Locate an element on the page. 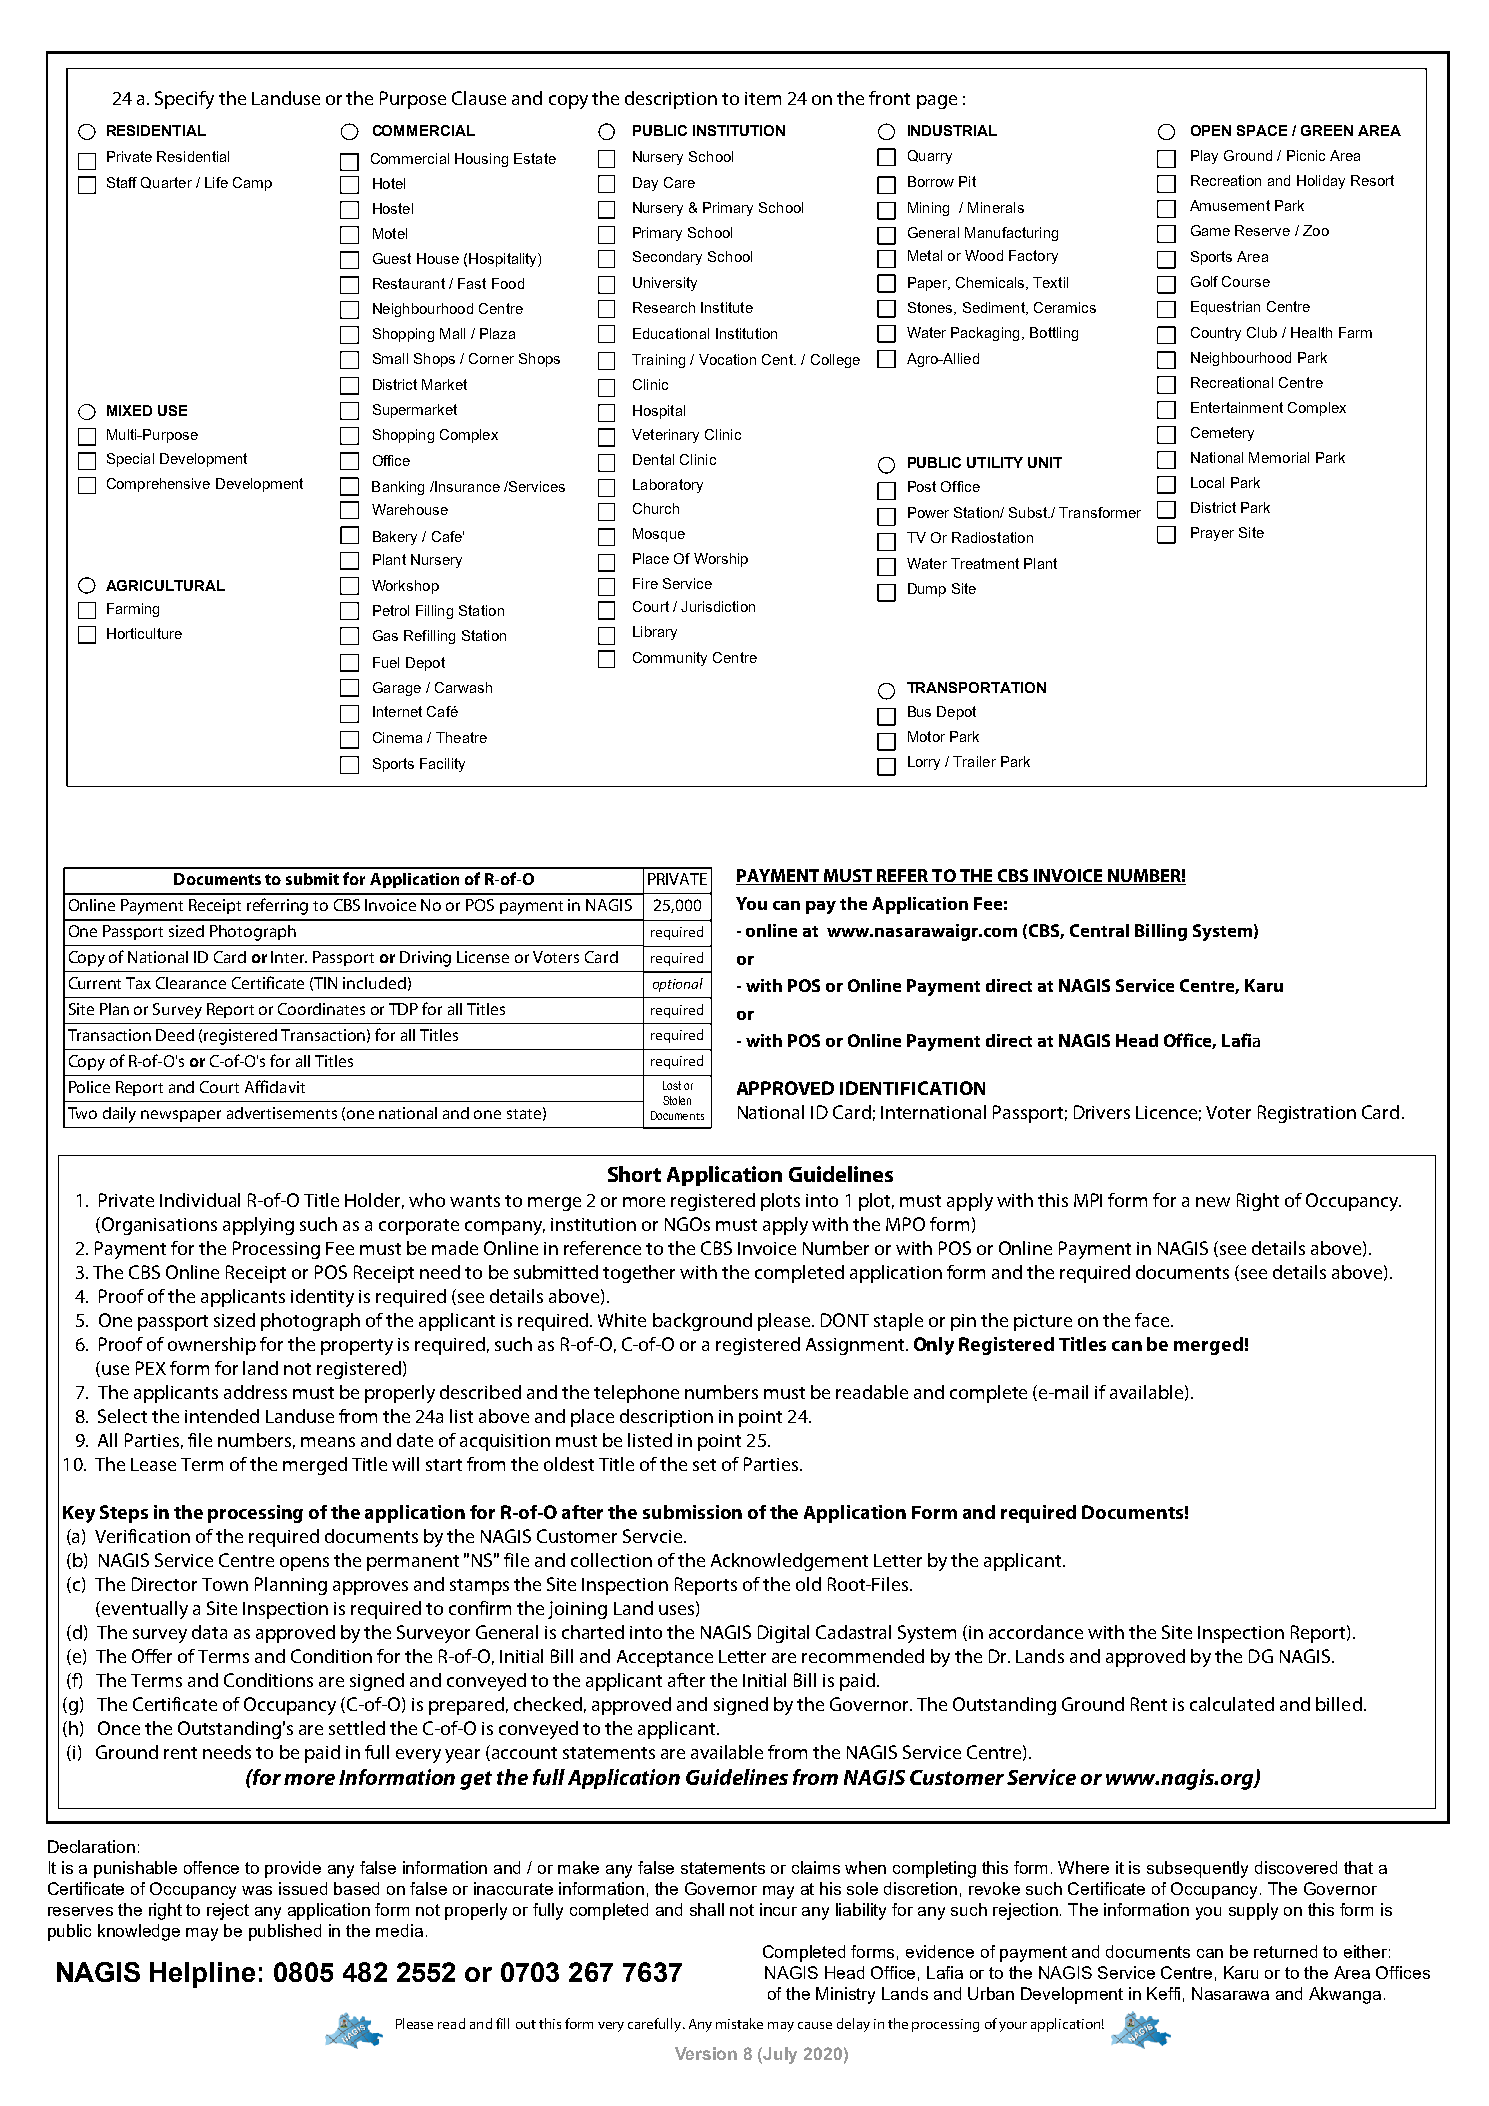 This document has height=2106, width=1489. Town is located at coordinates (225, 1584).
